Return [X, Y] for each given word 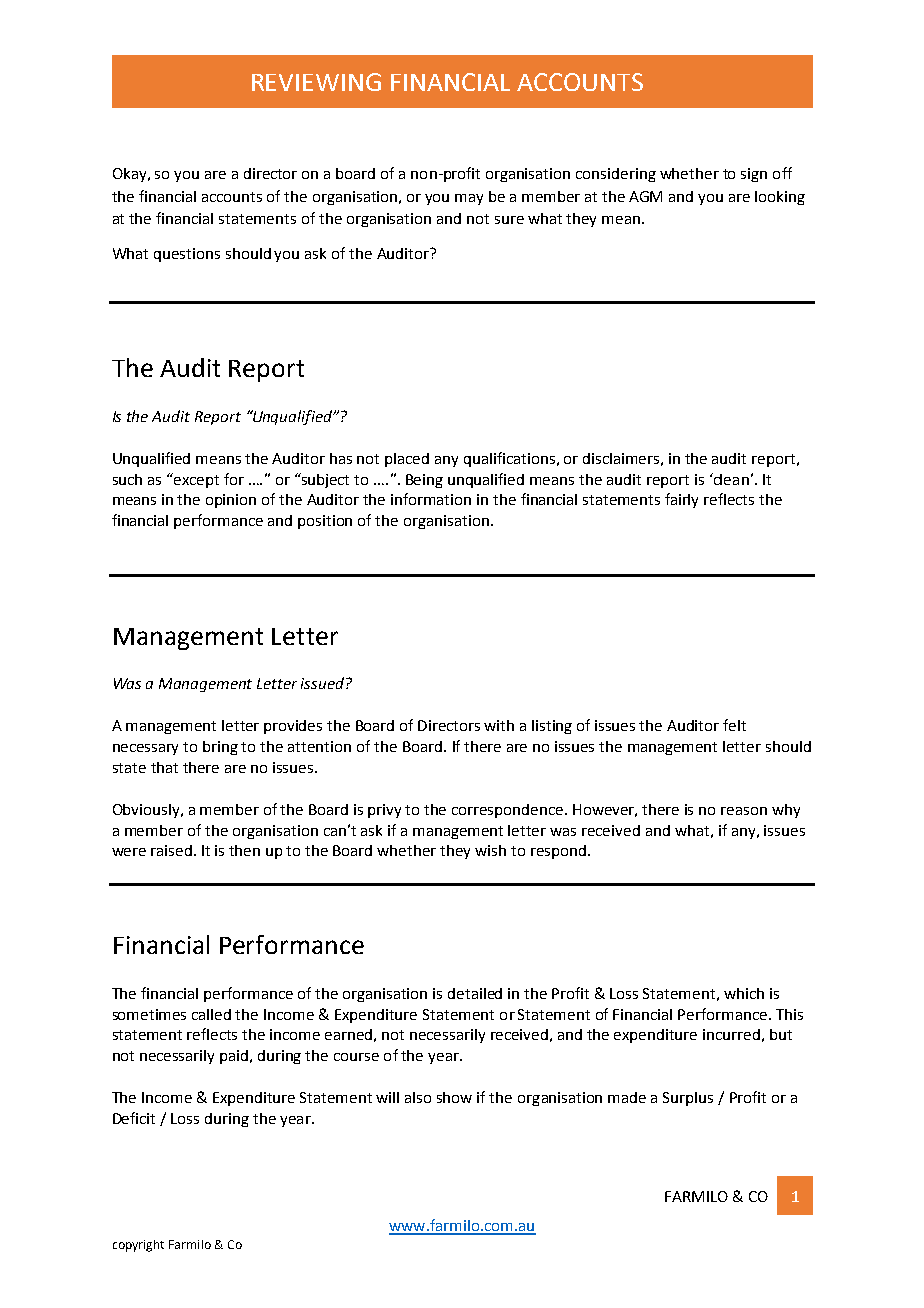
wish [490, 850]
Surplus [688, 1099]
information [431, 499]
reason [744, 811]
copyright [138, 1246]
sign [754, 175]
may [469, 199]
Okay [131, 175]
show [454, 1097]
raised [171, 850]
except [195, 480]
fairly [681, 500]
